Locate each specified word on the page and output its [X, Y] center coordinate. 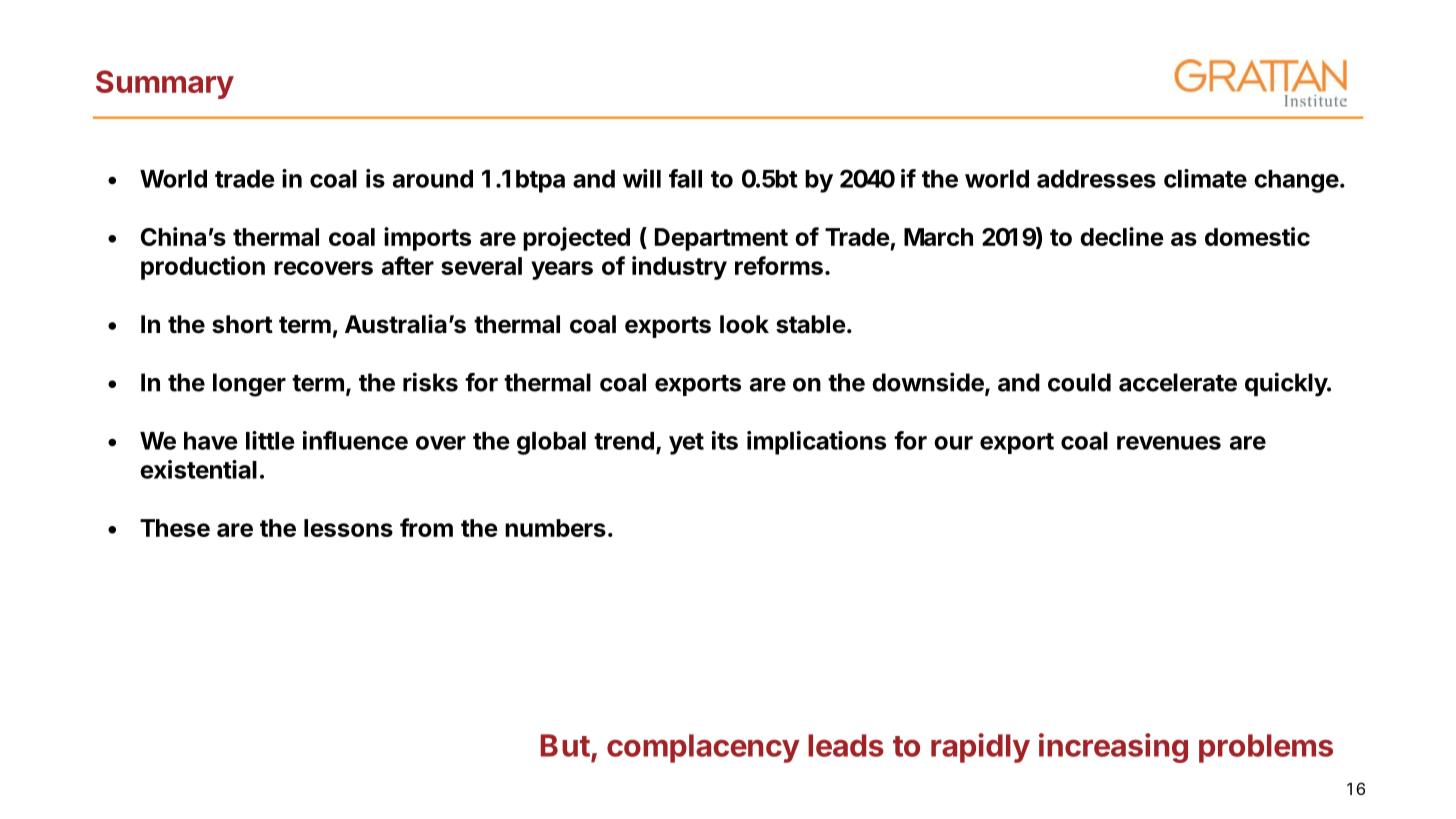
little [270, 440]
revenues [1169, 443]
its [725, 440]
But [565, 745]
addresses [1096, 179]
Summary [165, 84]
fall [685, 178]
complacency [703, 748]
